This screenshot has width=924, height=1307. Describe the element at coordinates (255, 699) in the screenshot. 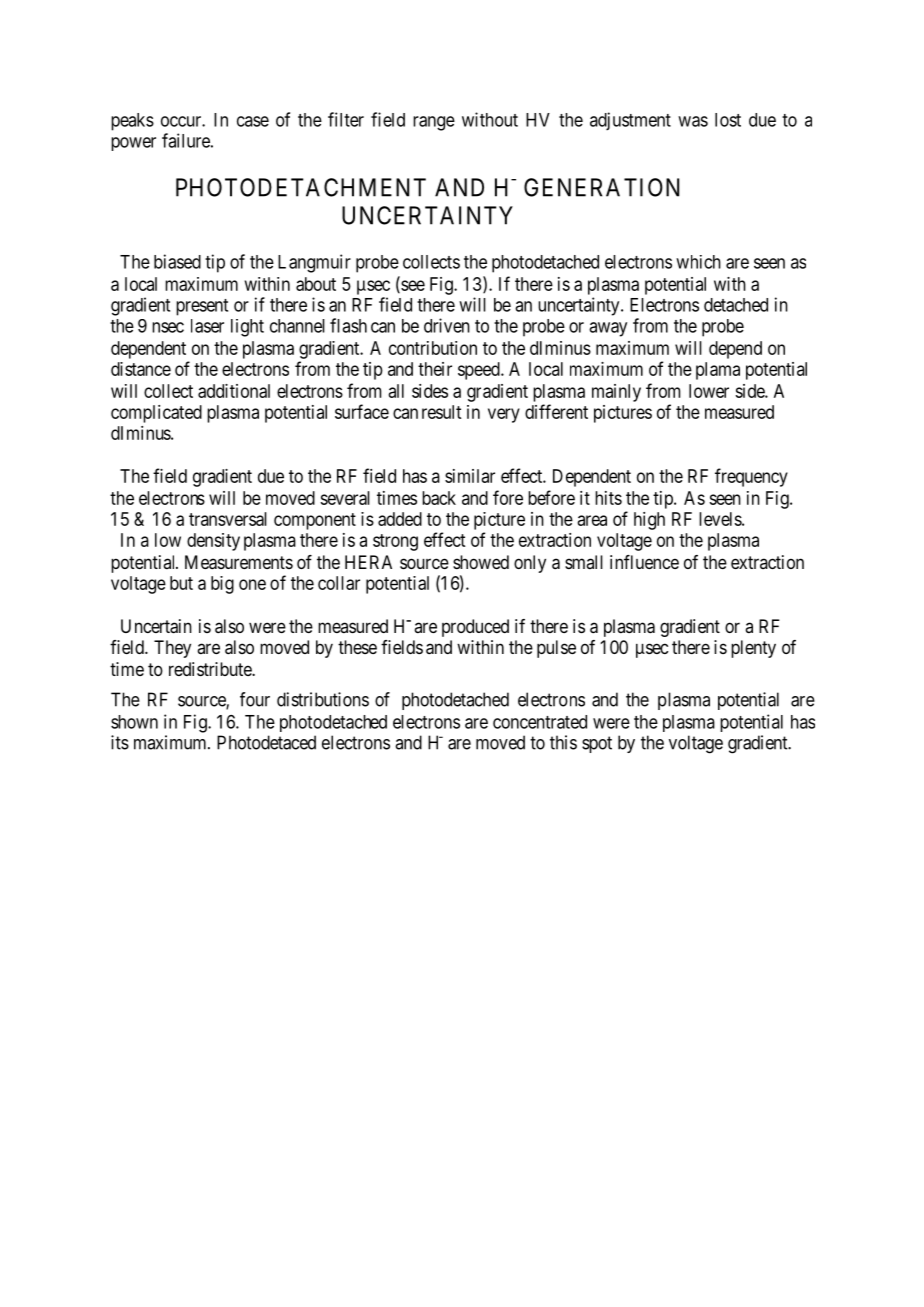

I see `four` at that location.
